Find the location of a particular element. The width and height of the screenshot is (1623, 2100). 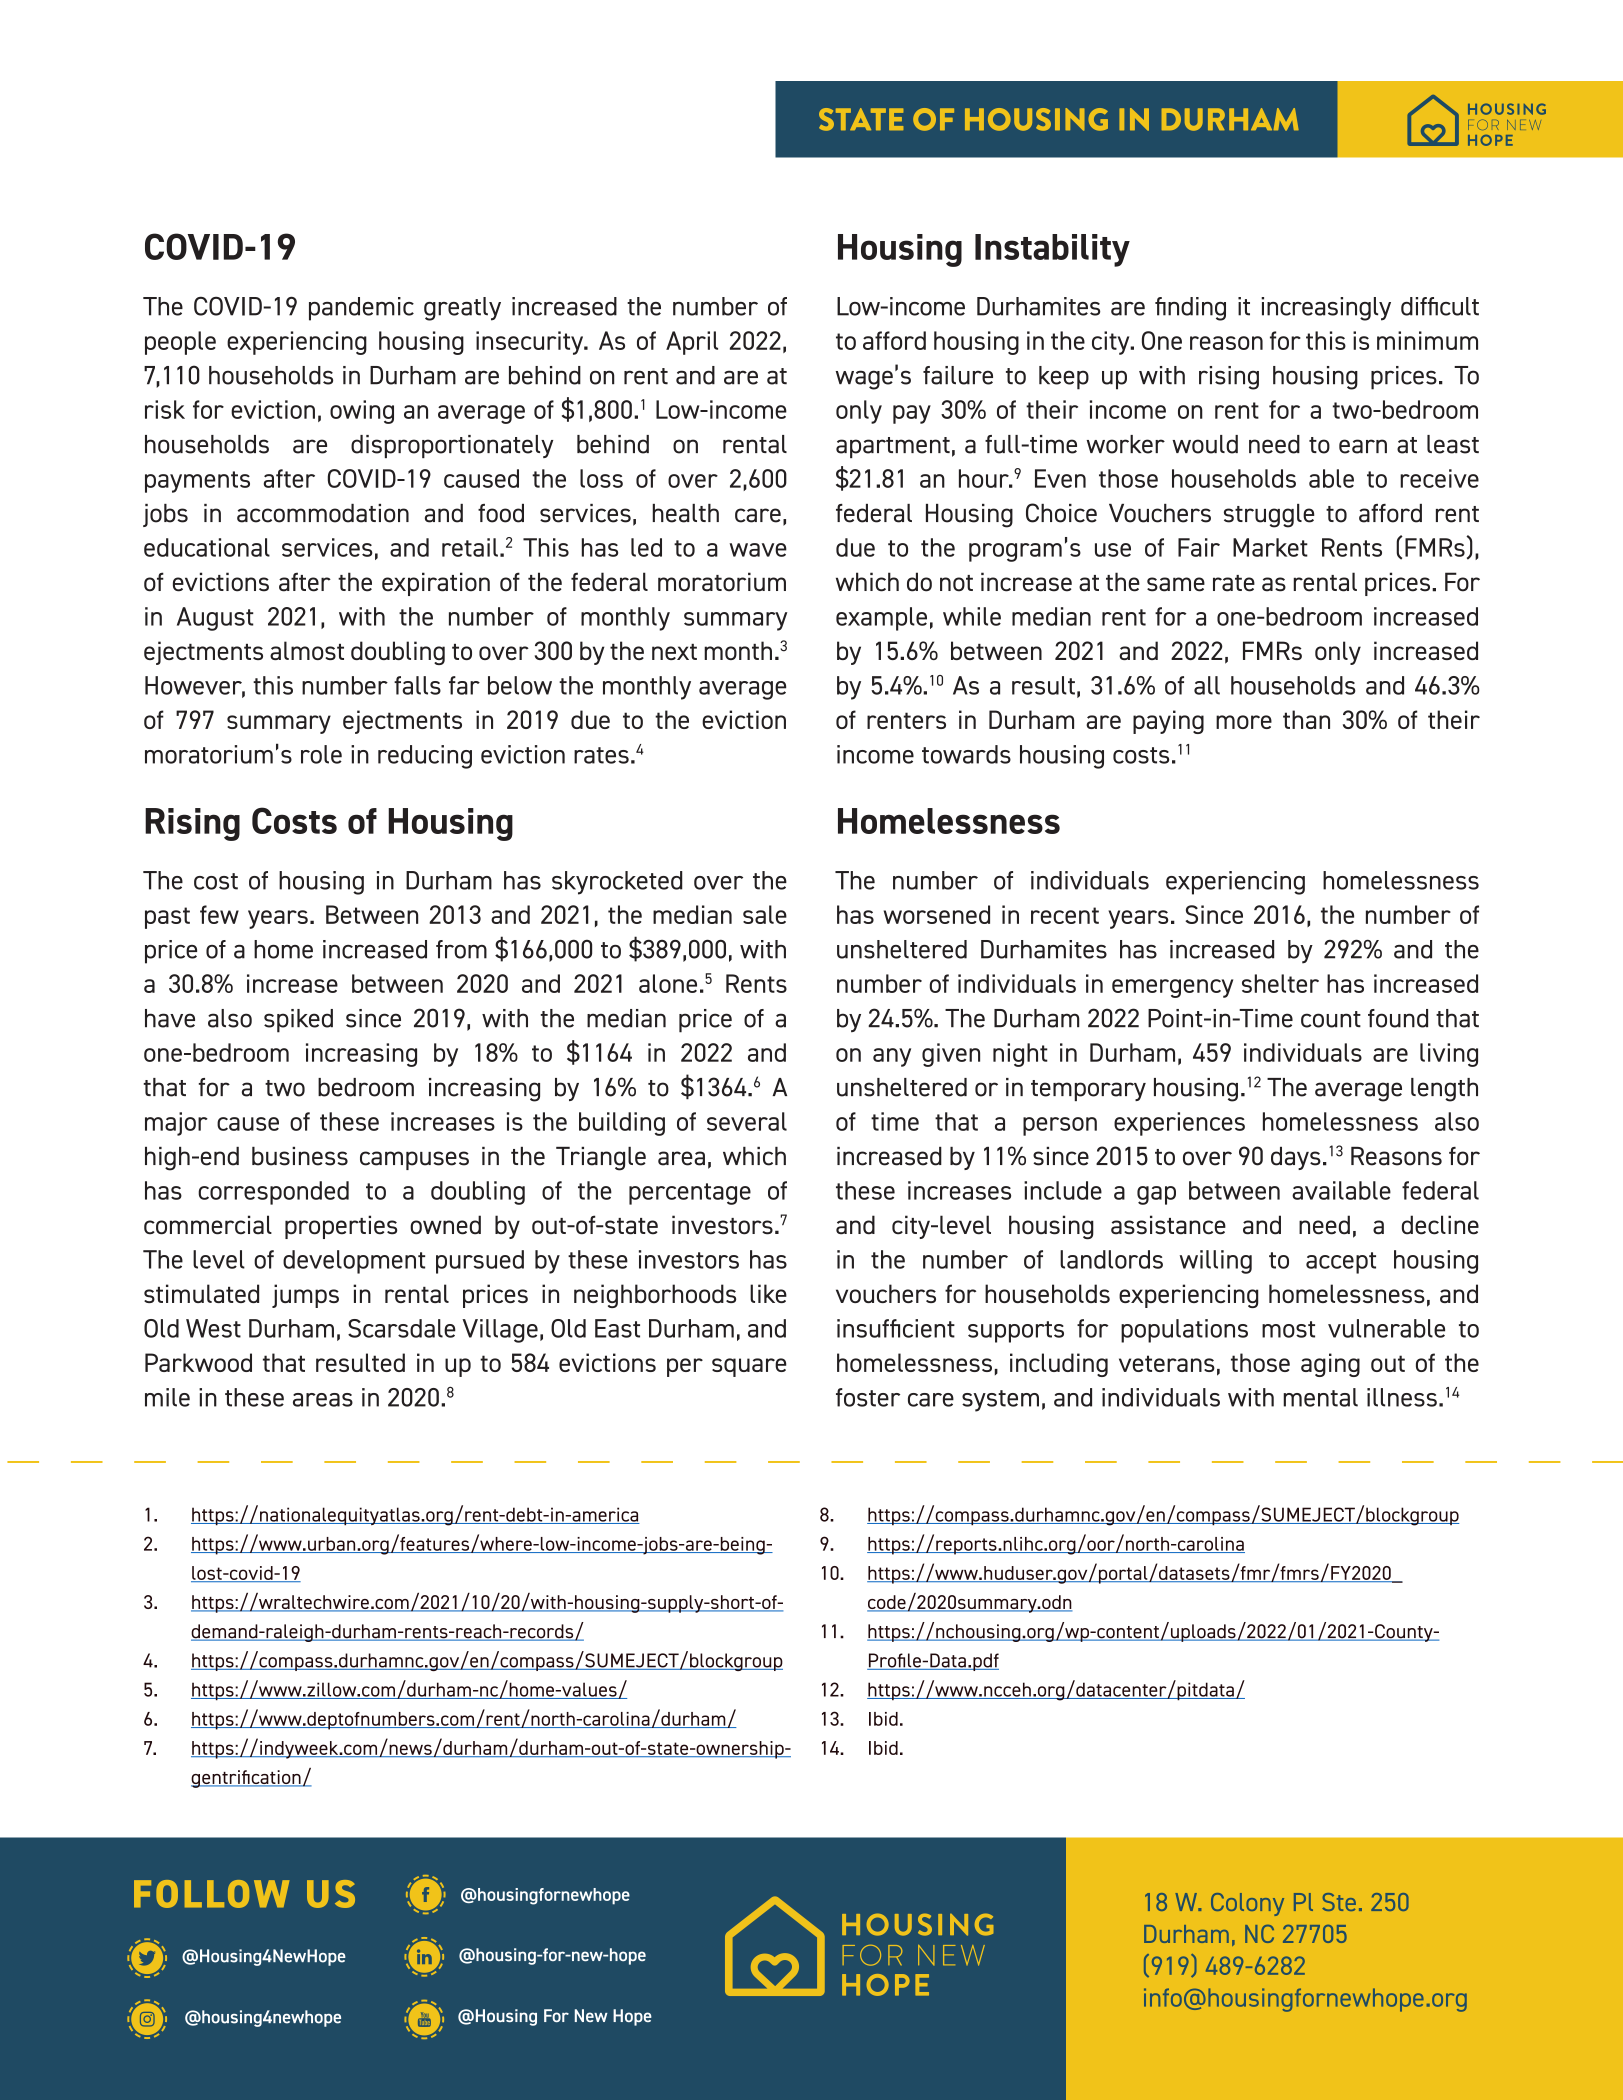

experiences is located at coordinates (1179, 1124).
